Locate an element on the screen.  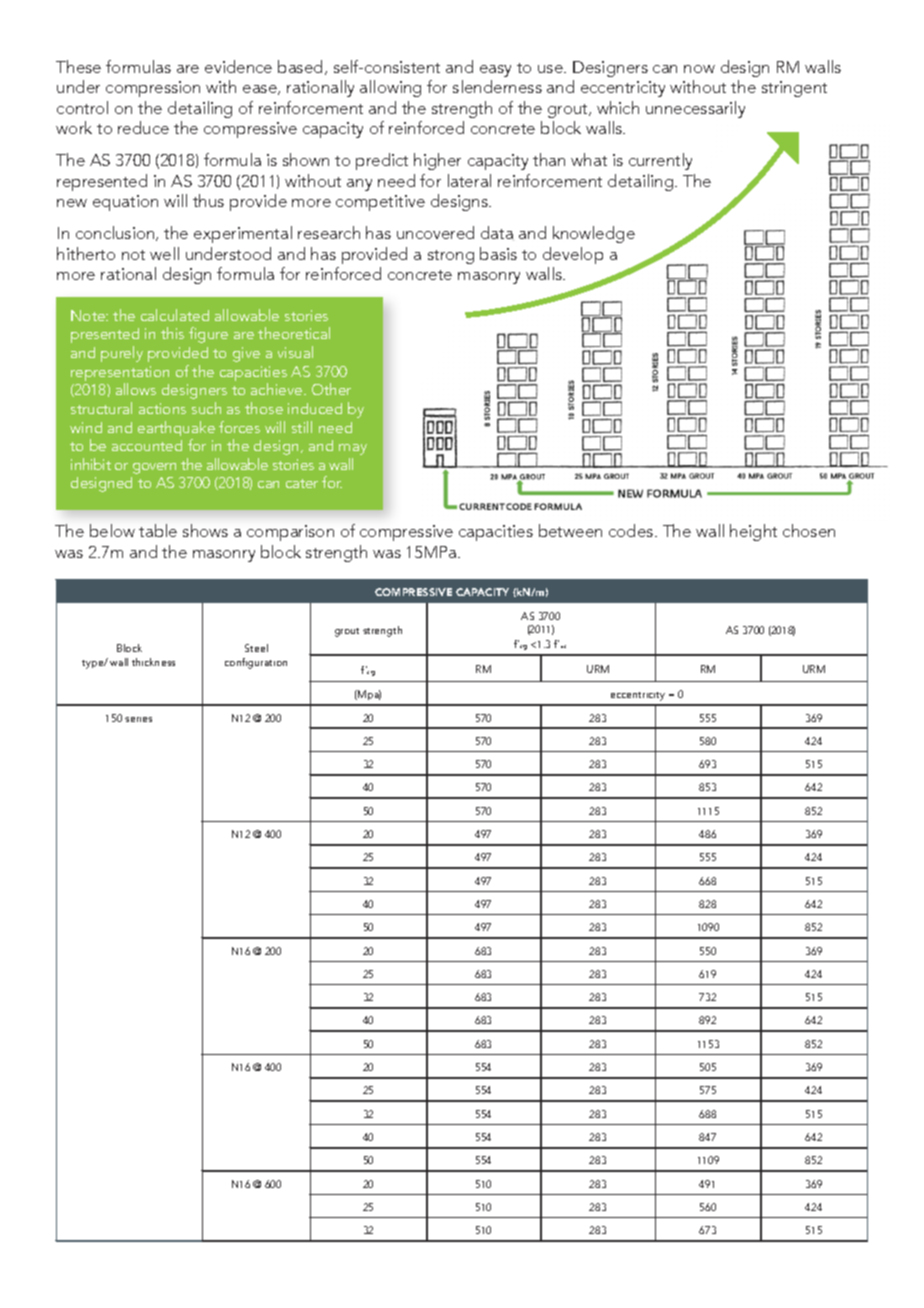
series is located at coordinates (138, 719).
